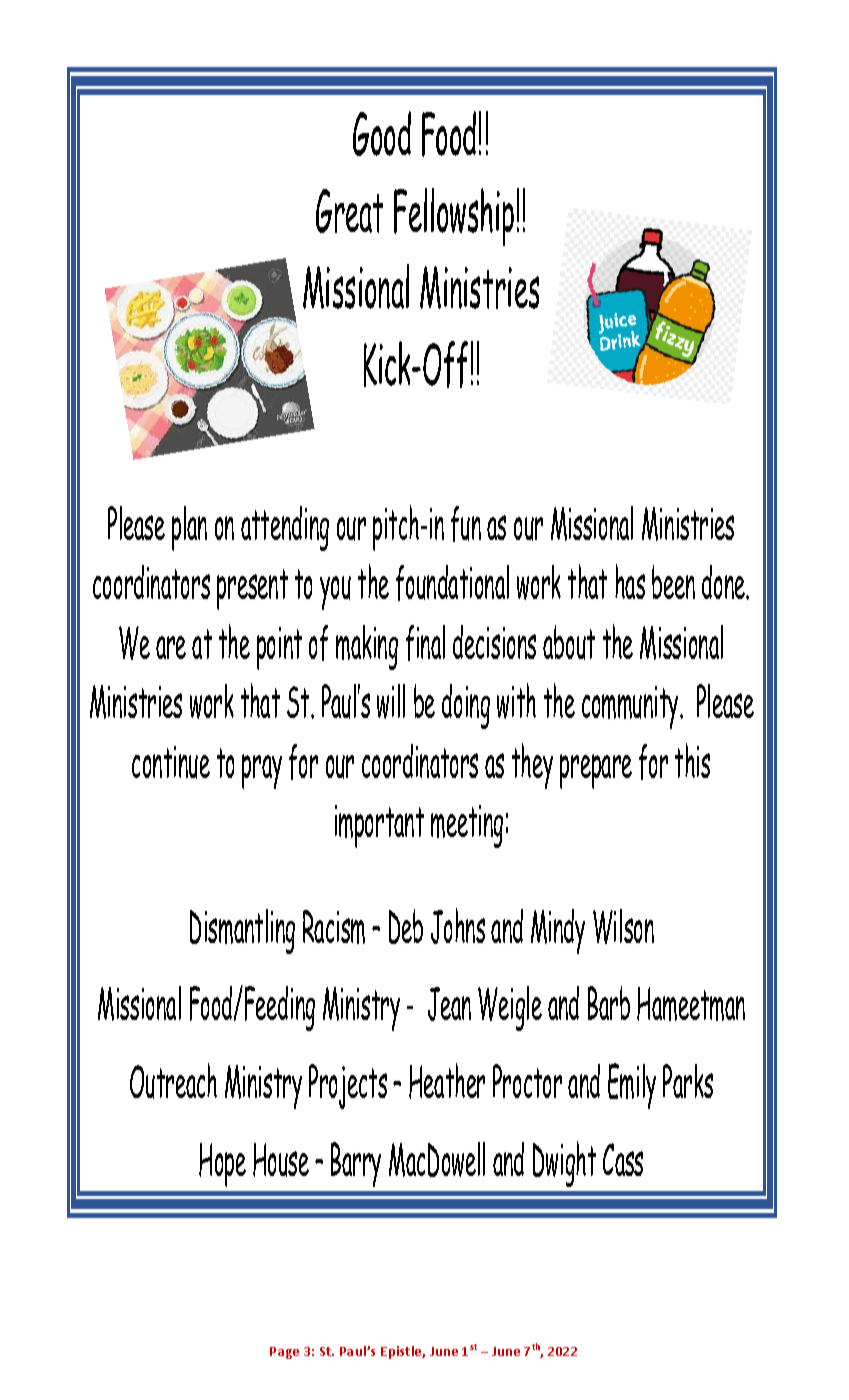 The image size is (849, 1400). What do you see at coordinates (458, 926) in the screenshot?
I see `Johns` at bounding box center [458, 926].
